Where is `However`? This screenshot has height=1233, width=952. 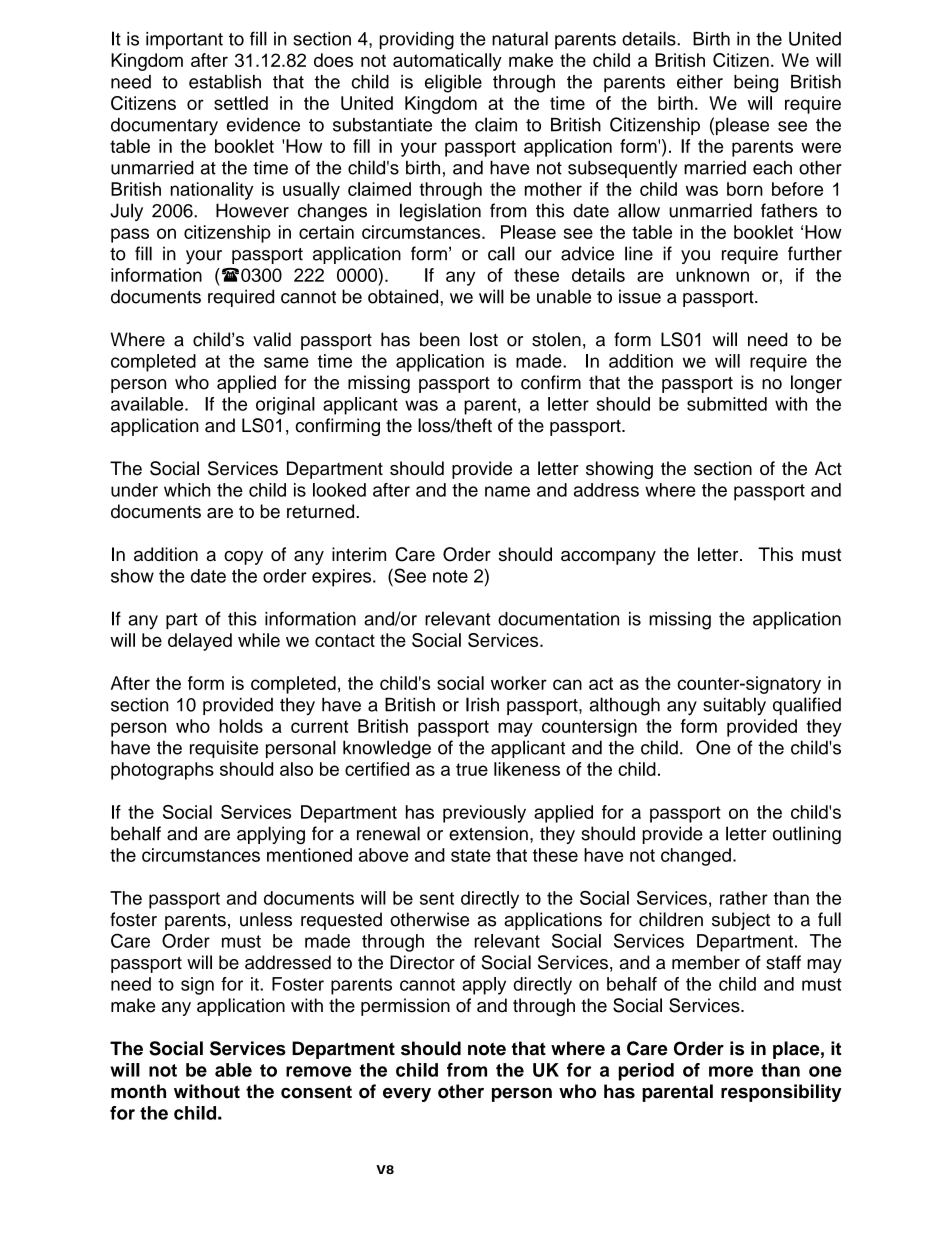 However is located at coordinates (252, 210).
